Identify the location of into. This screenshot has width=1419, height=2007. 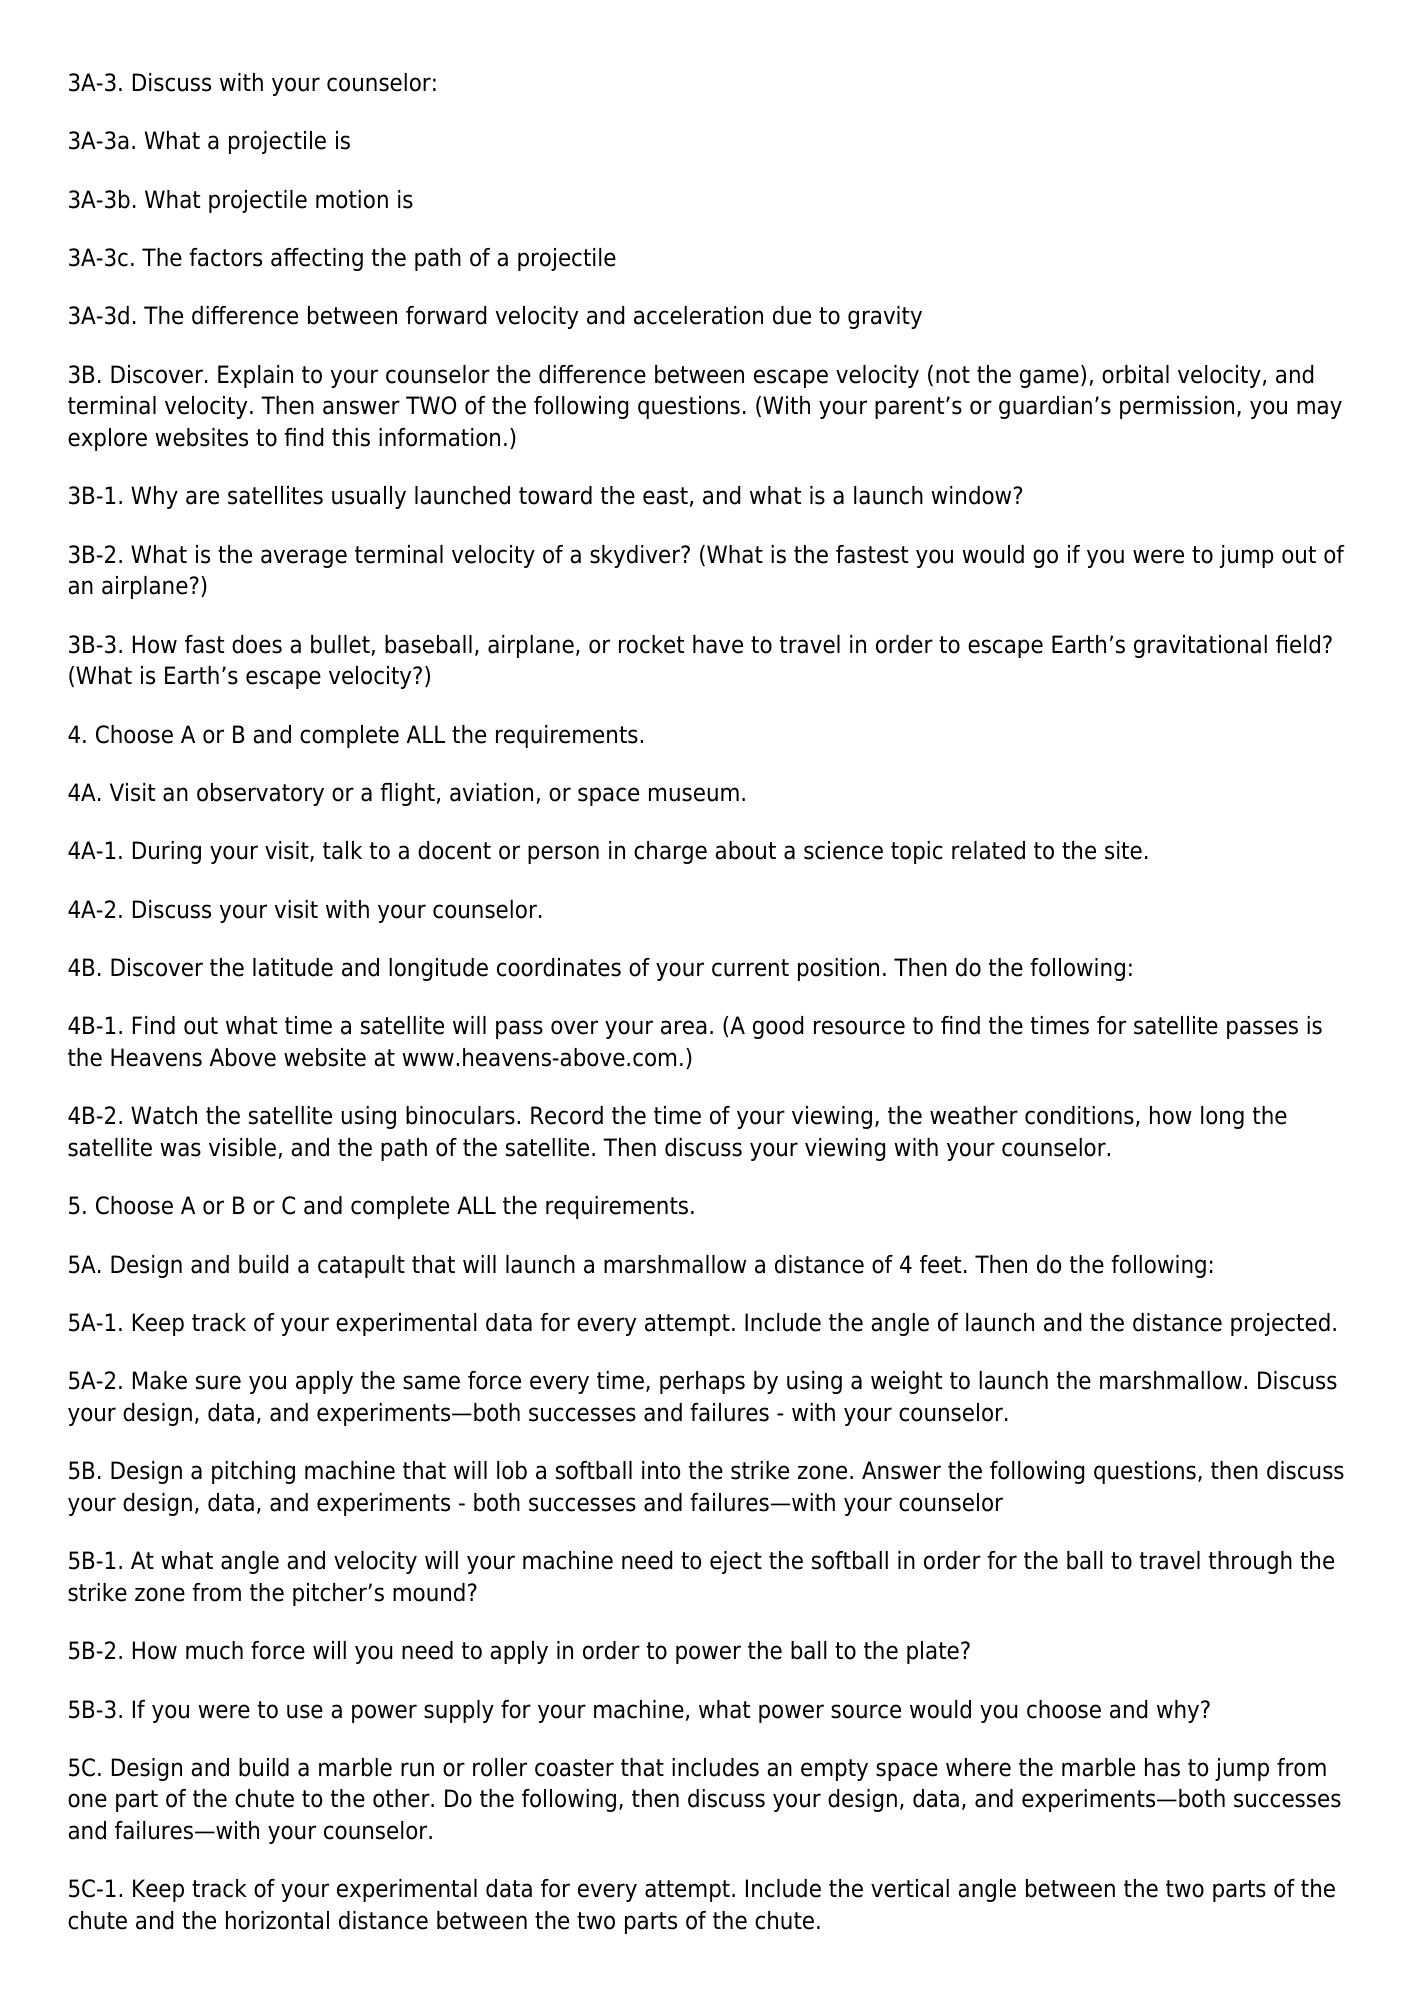
(661, 1470).
